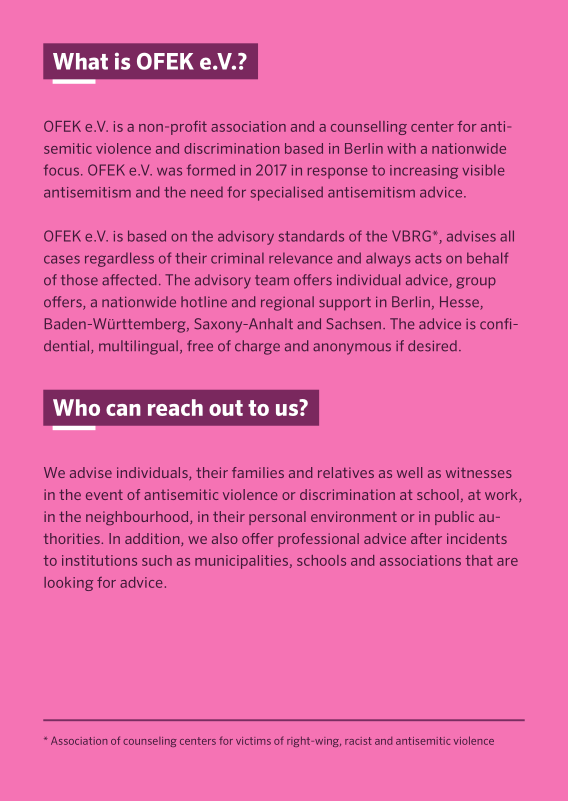 The width and height of the screenshot is (568, 801). I want to click on affected, so click(129, 280).
